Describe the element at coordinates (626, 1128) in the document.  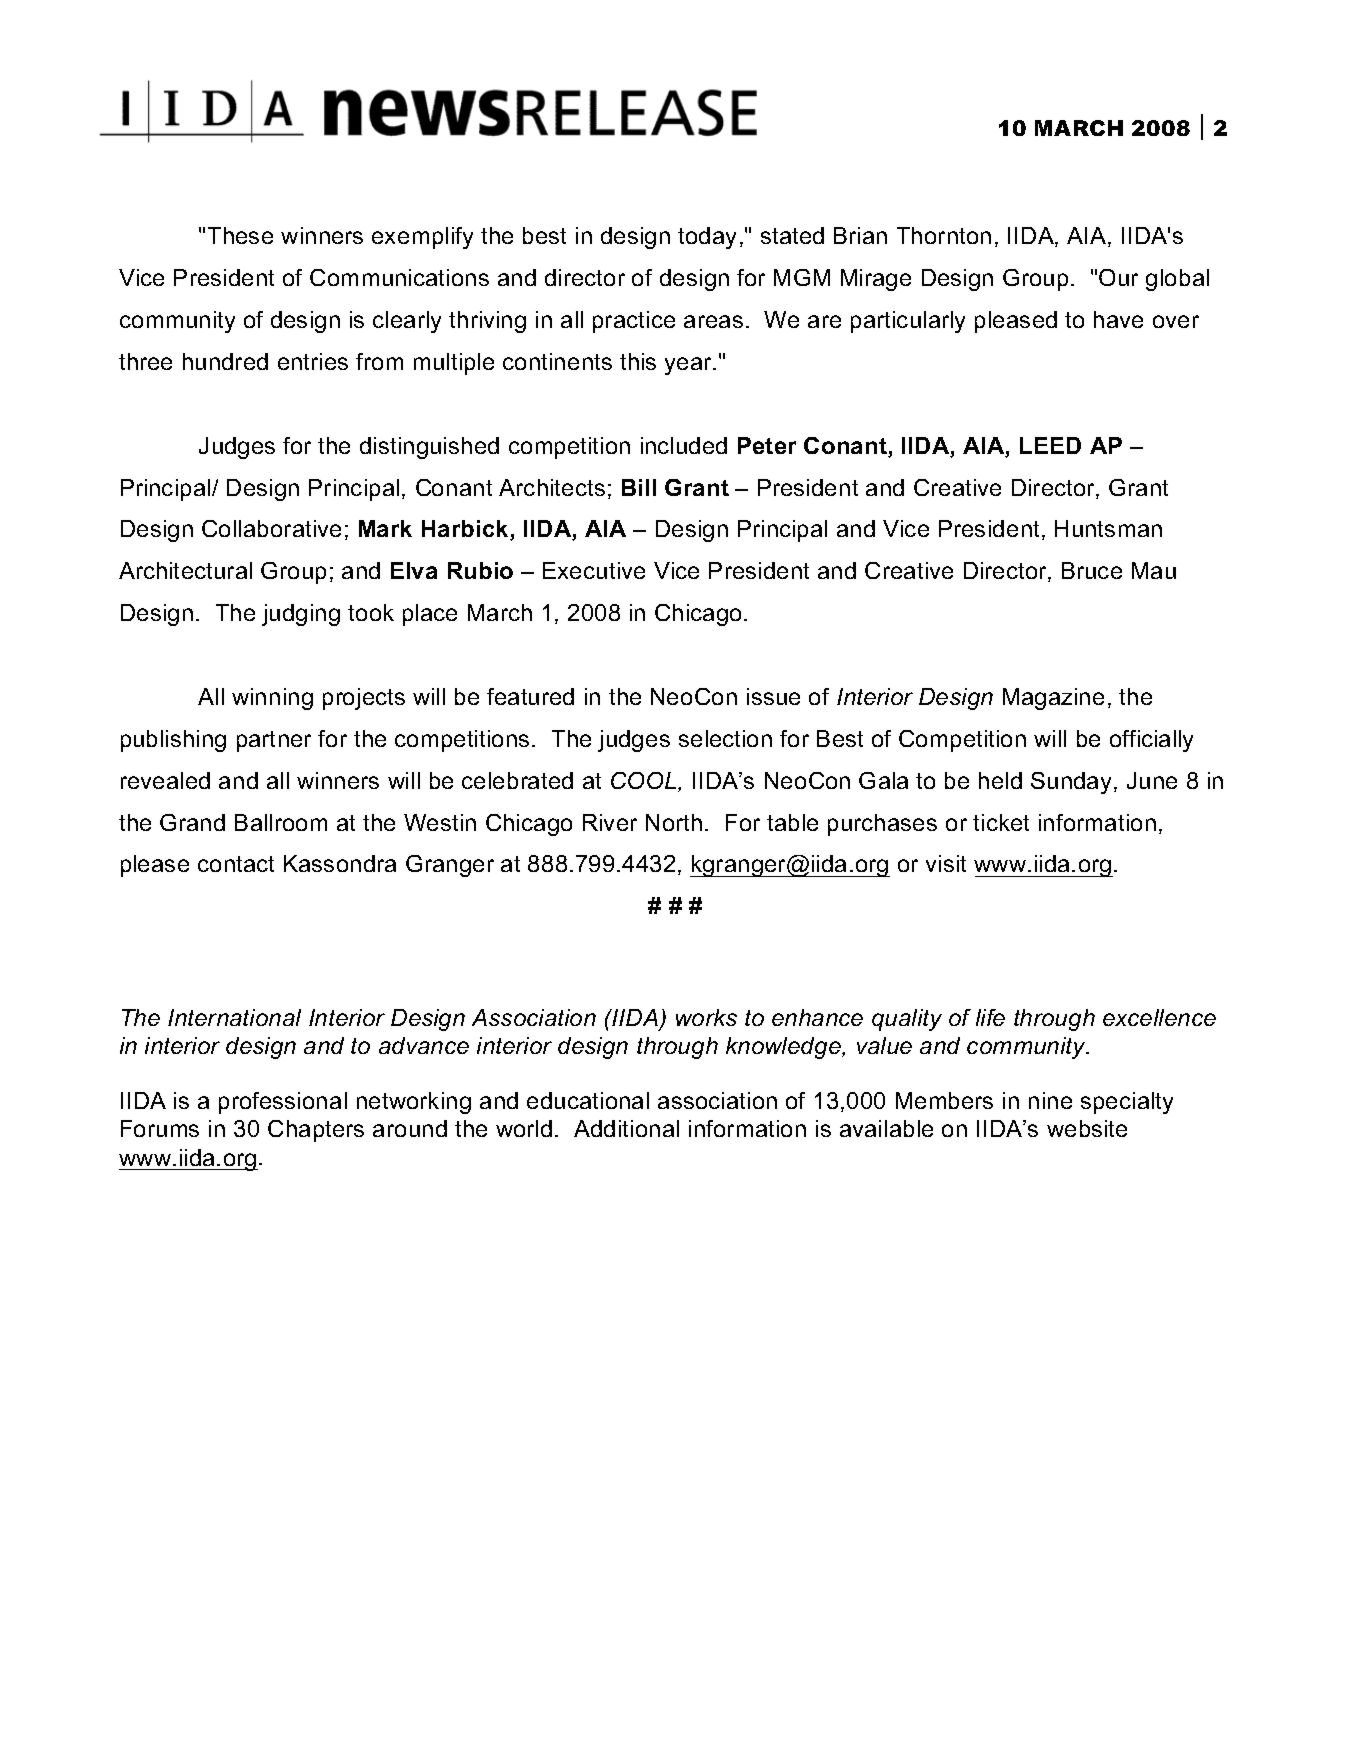
I see `Additional` at that location.
